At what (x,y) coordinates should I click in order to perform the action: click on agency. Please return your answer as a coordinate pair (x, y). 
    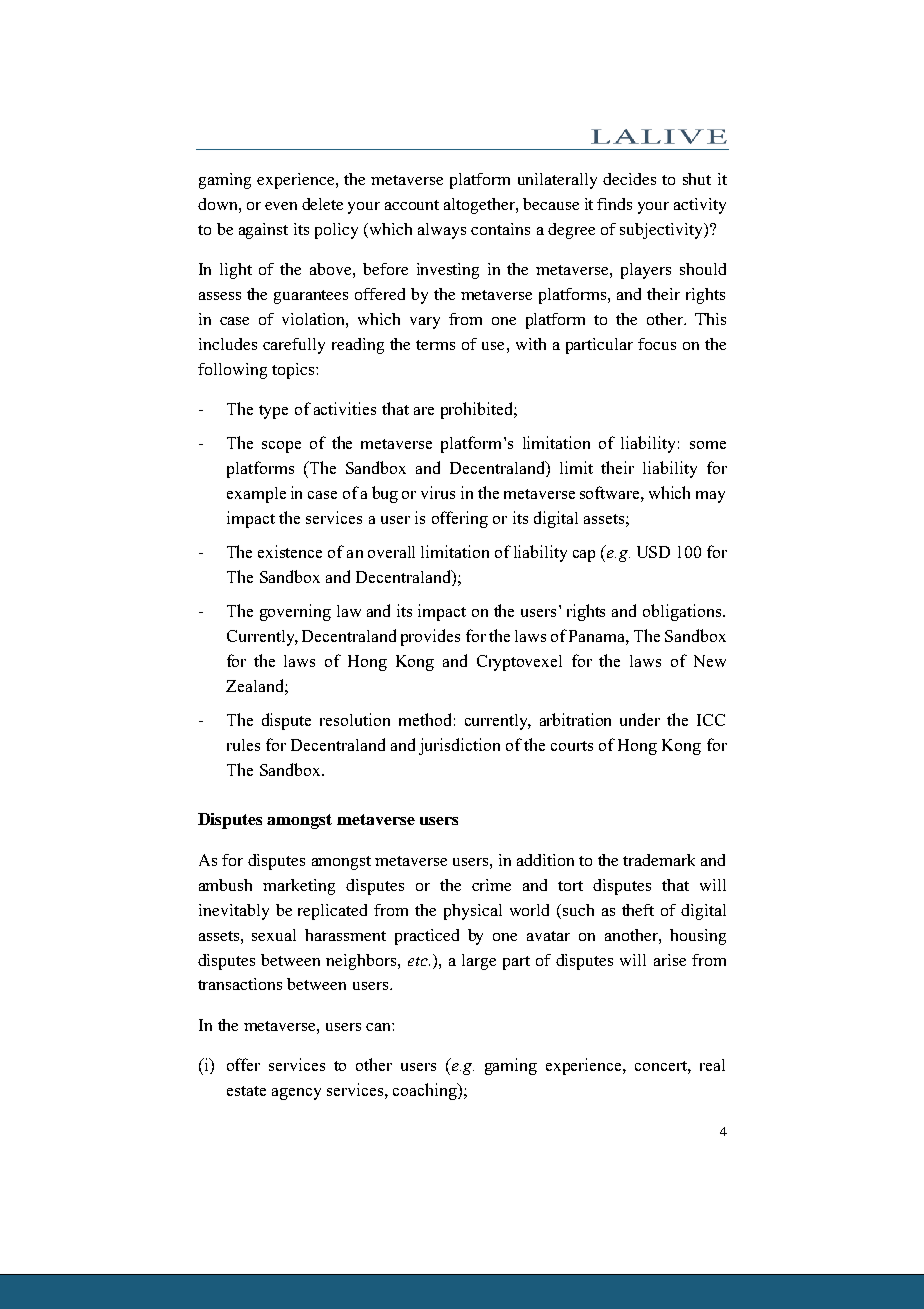
    Looking at the image, I should click on (296, 1094).
